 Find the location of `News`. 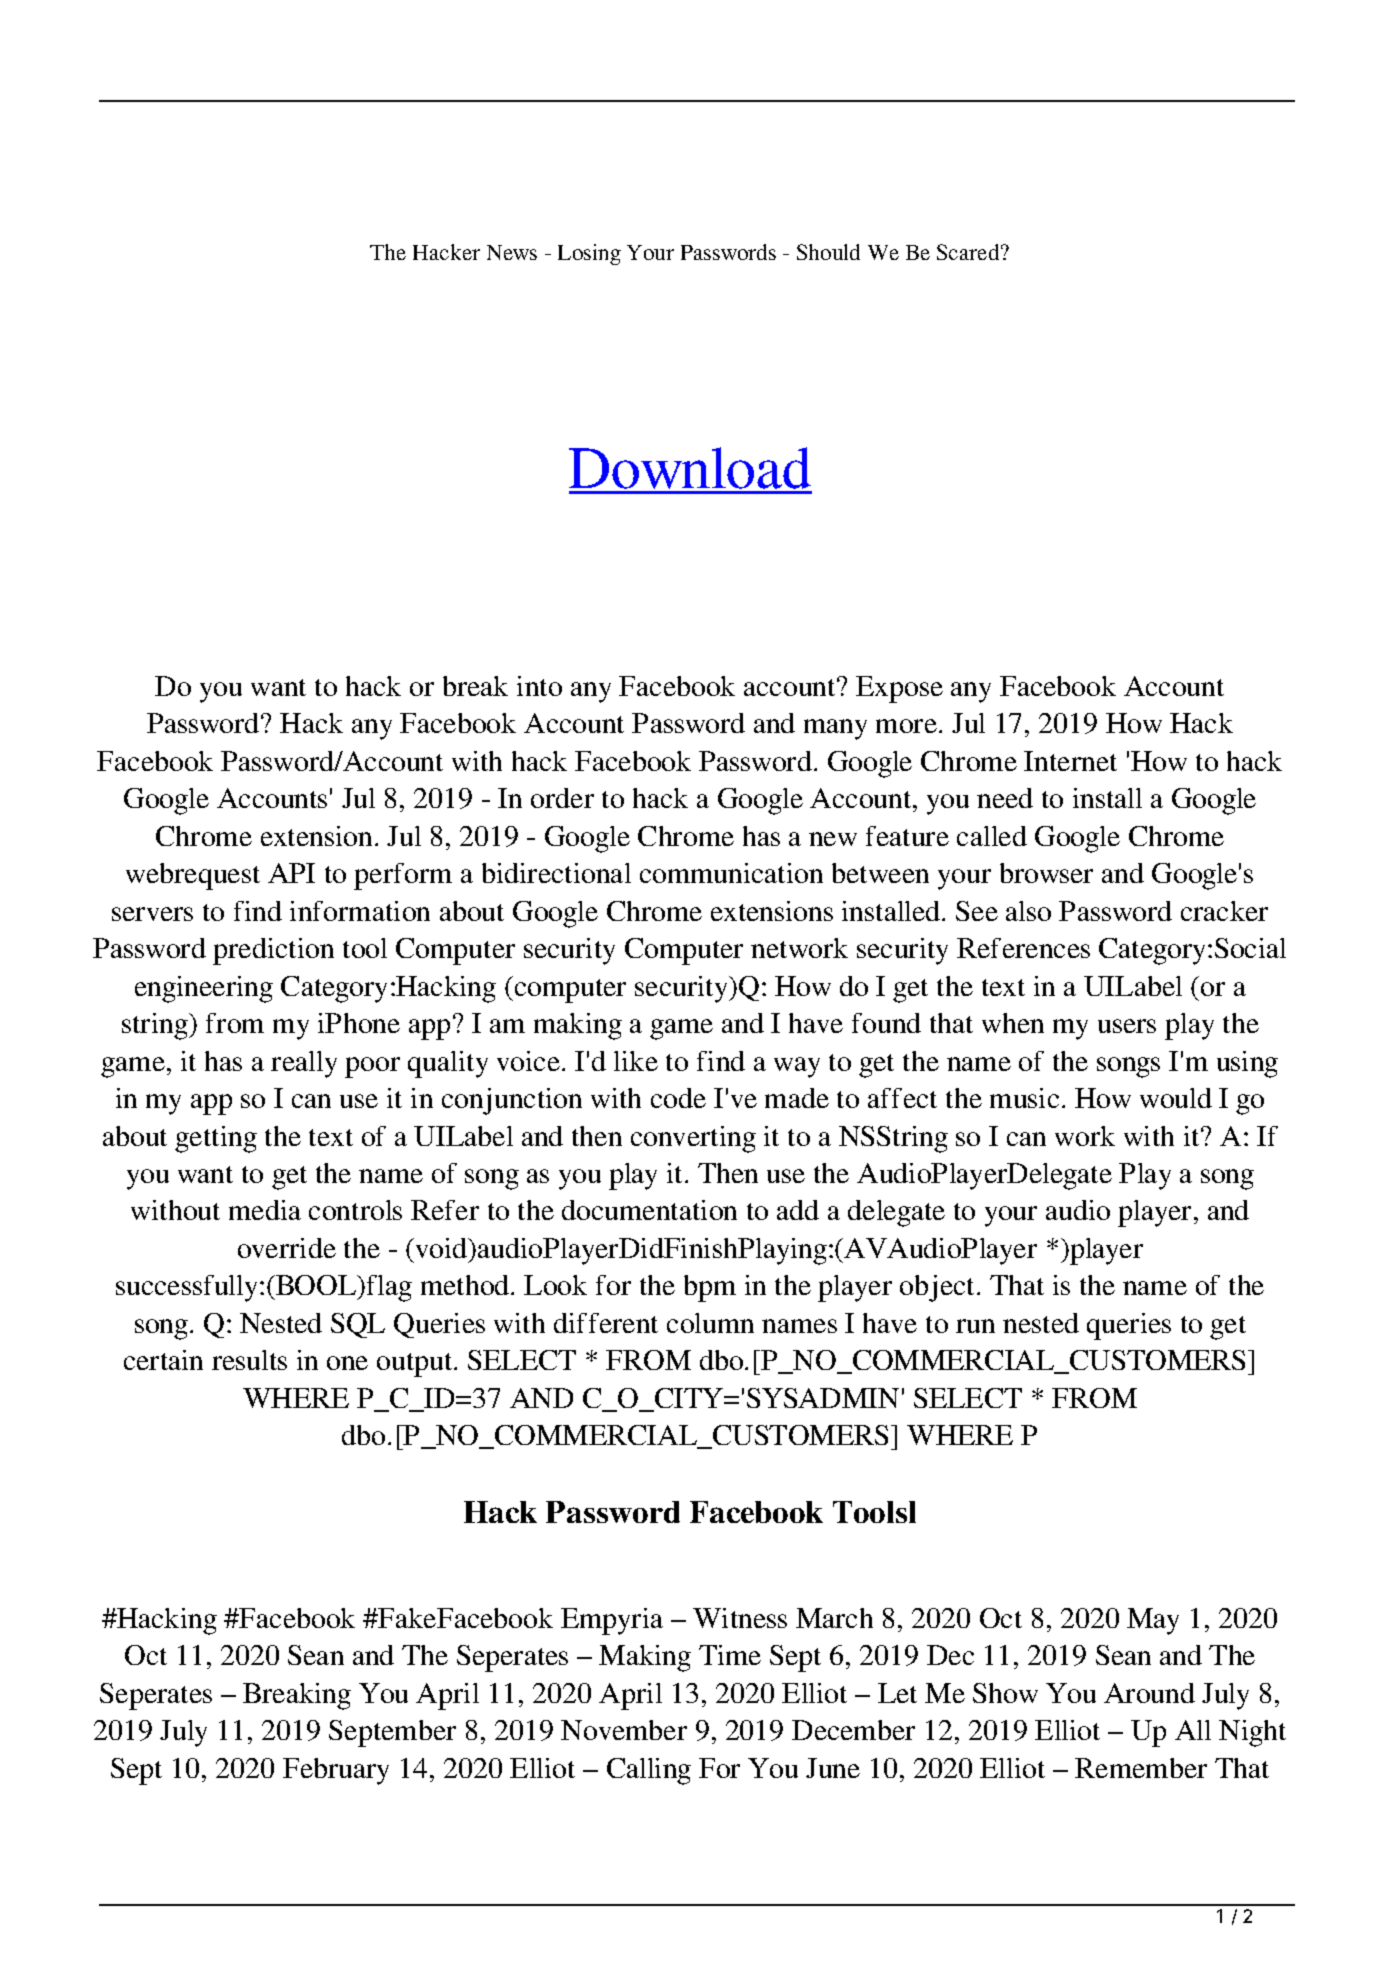

News is located at coordinates (512, 252).
